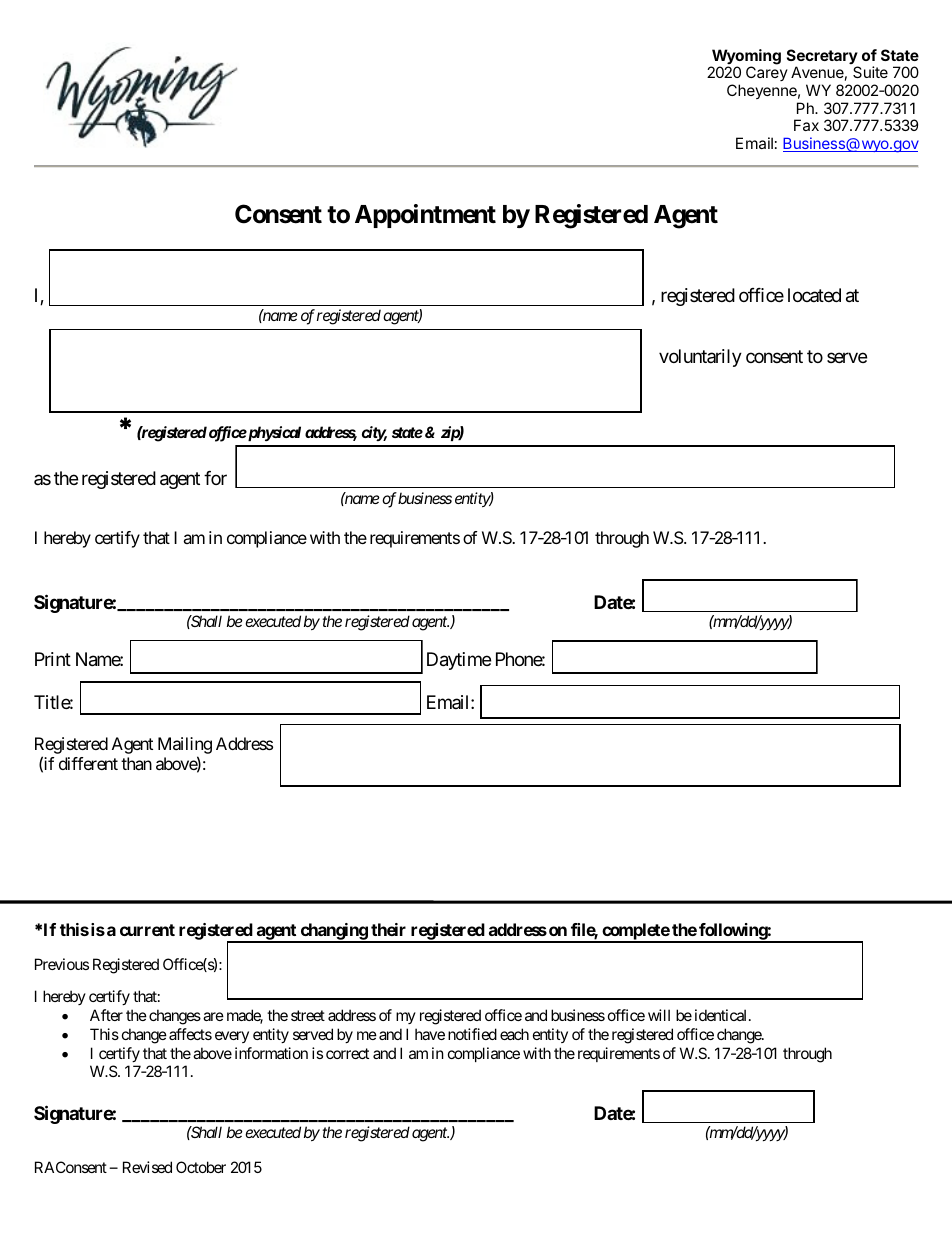  Describe the element at coordinates (472, 1034) in the screenshot. I see `notified` at that location.
